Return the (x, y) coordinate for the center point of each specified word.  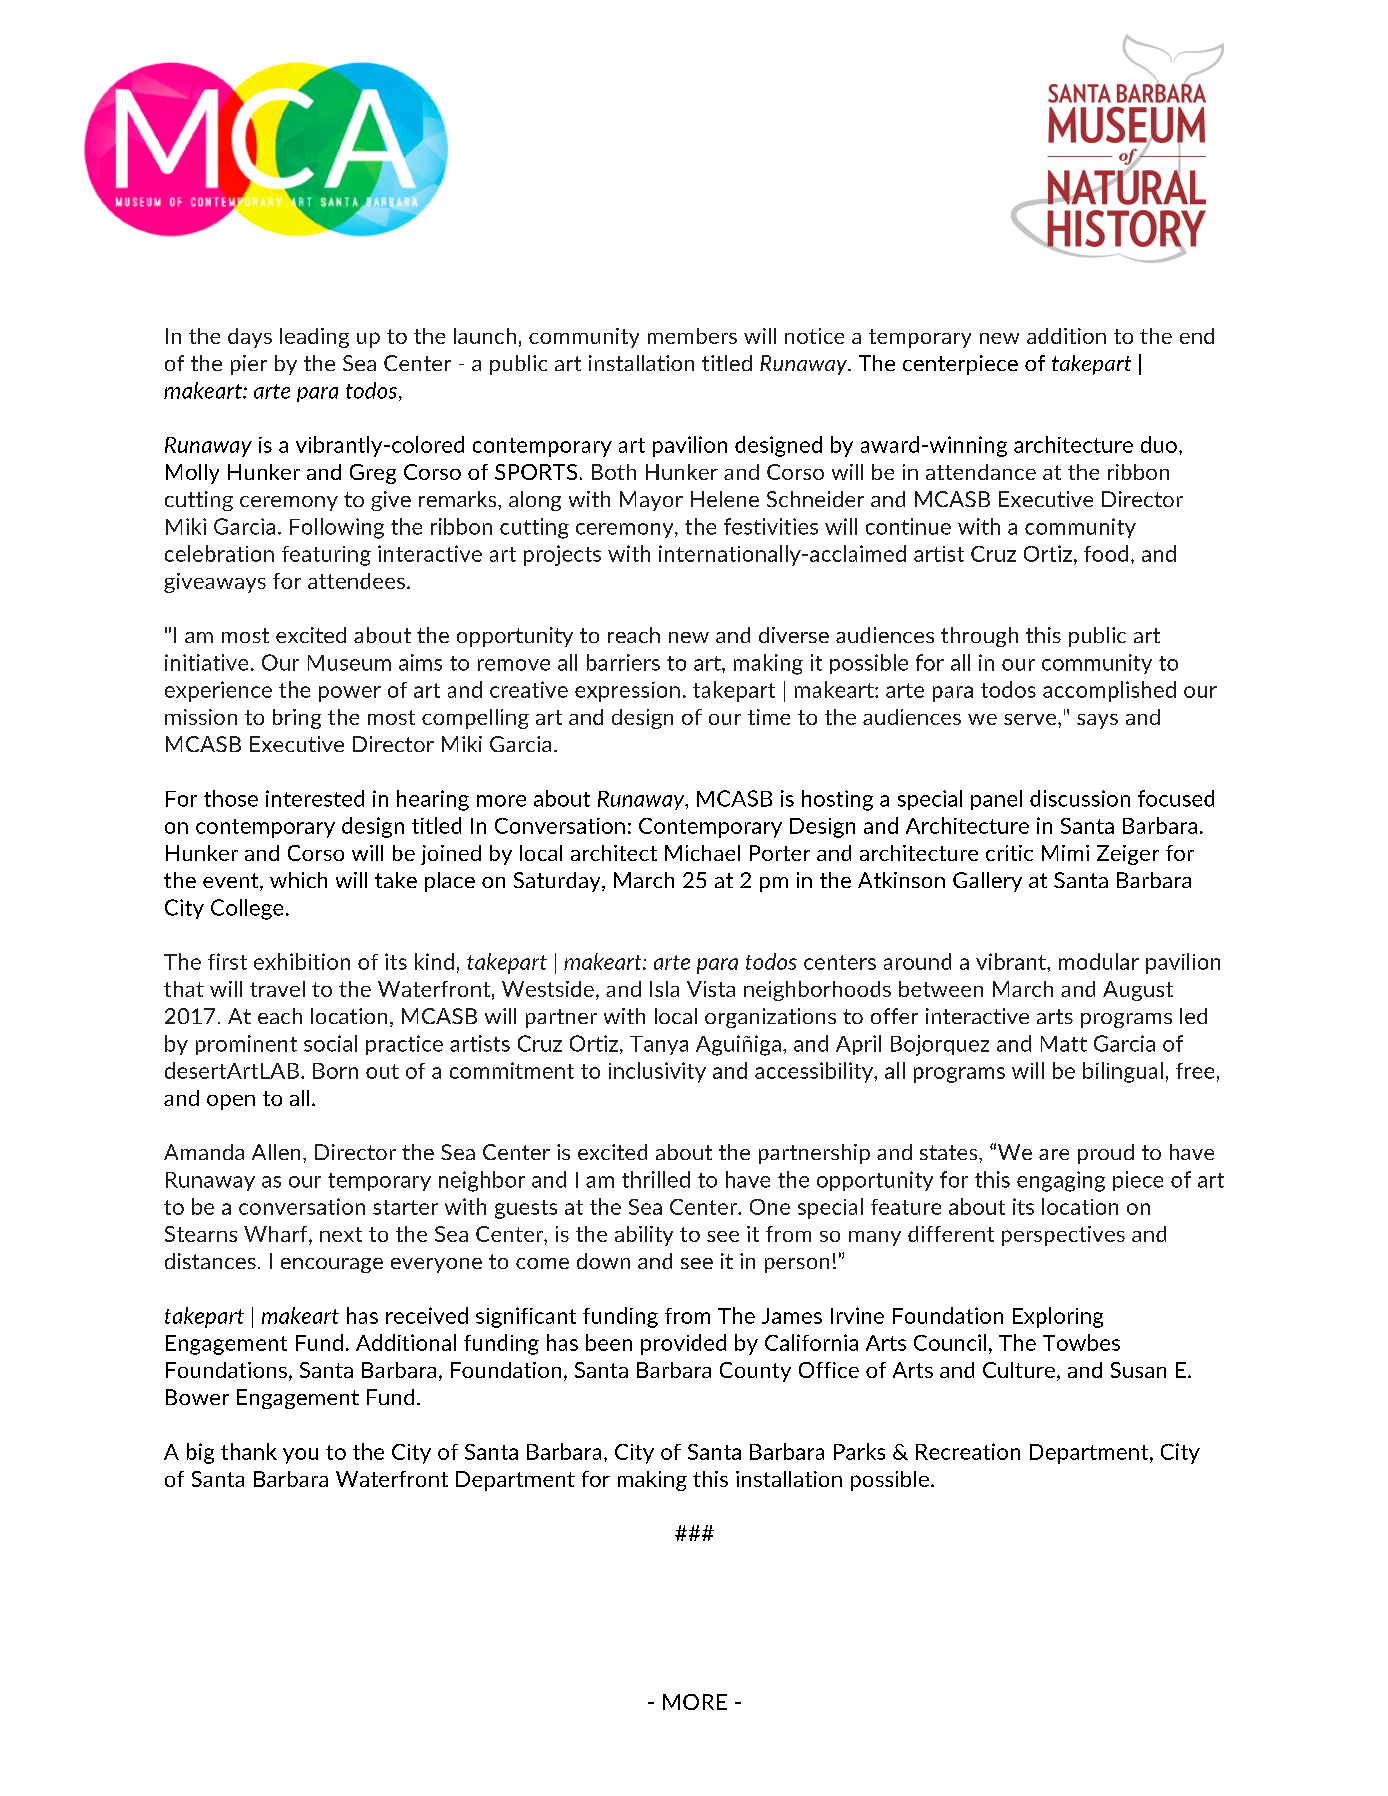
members (692, 336)
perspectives (1063, 1236)
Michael (702, 853)
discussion (1080, 798)
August (1138, 991)
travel (277, 989)
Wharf (277, 1235)
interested (315, 798)
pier (249, 365)
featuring (326, 556)
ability (644, 1236)
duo (1159, 444)
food (1106, 553)
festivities (771, 526)
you (300, 1456)
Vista (711, 989)
